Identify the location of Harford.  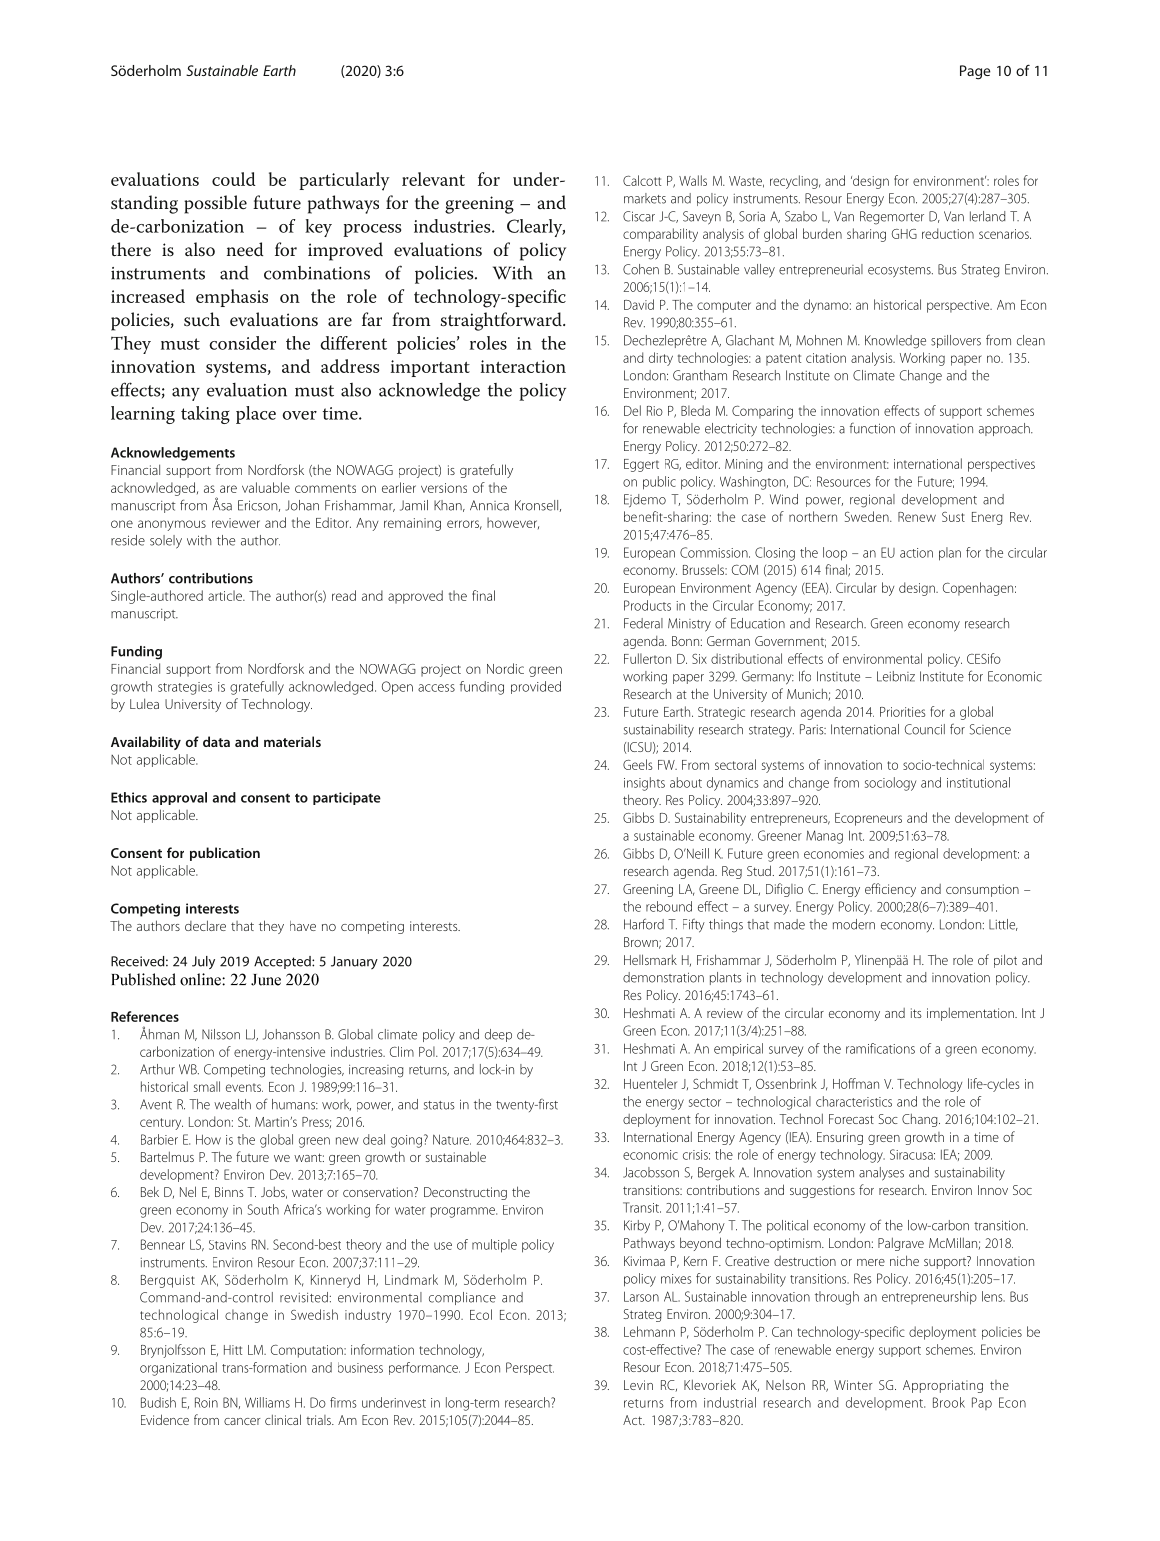
(644, 924).
